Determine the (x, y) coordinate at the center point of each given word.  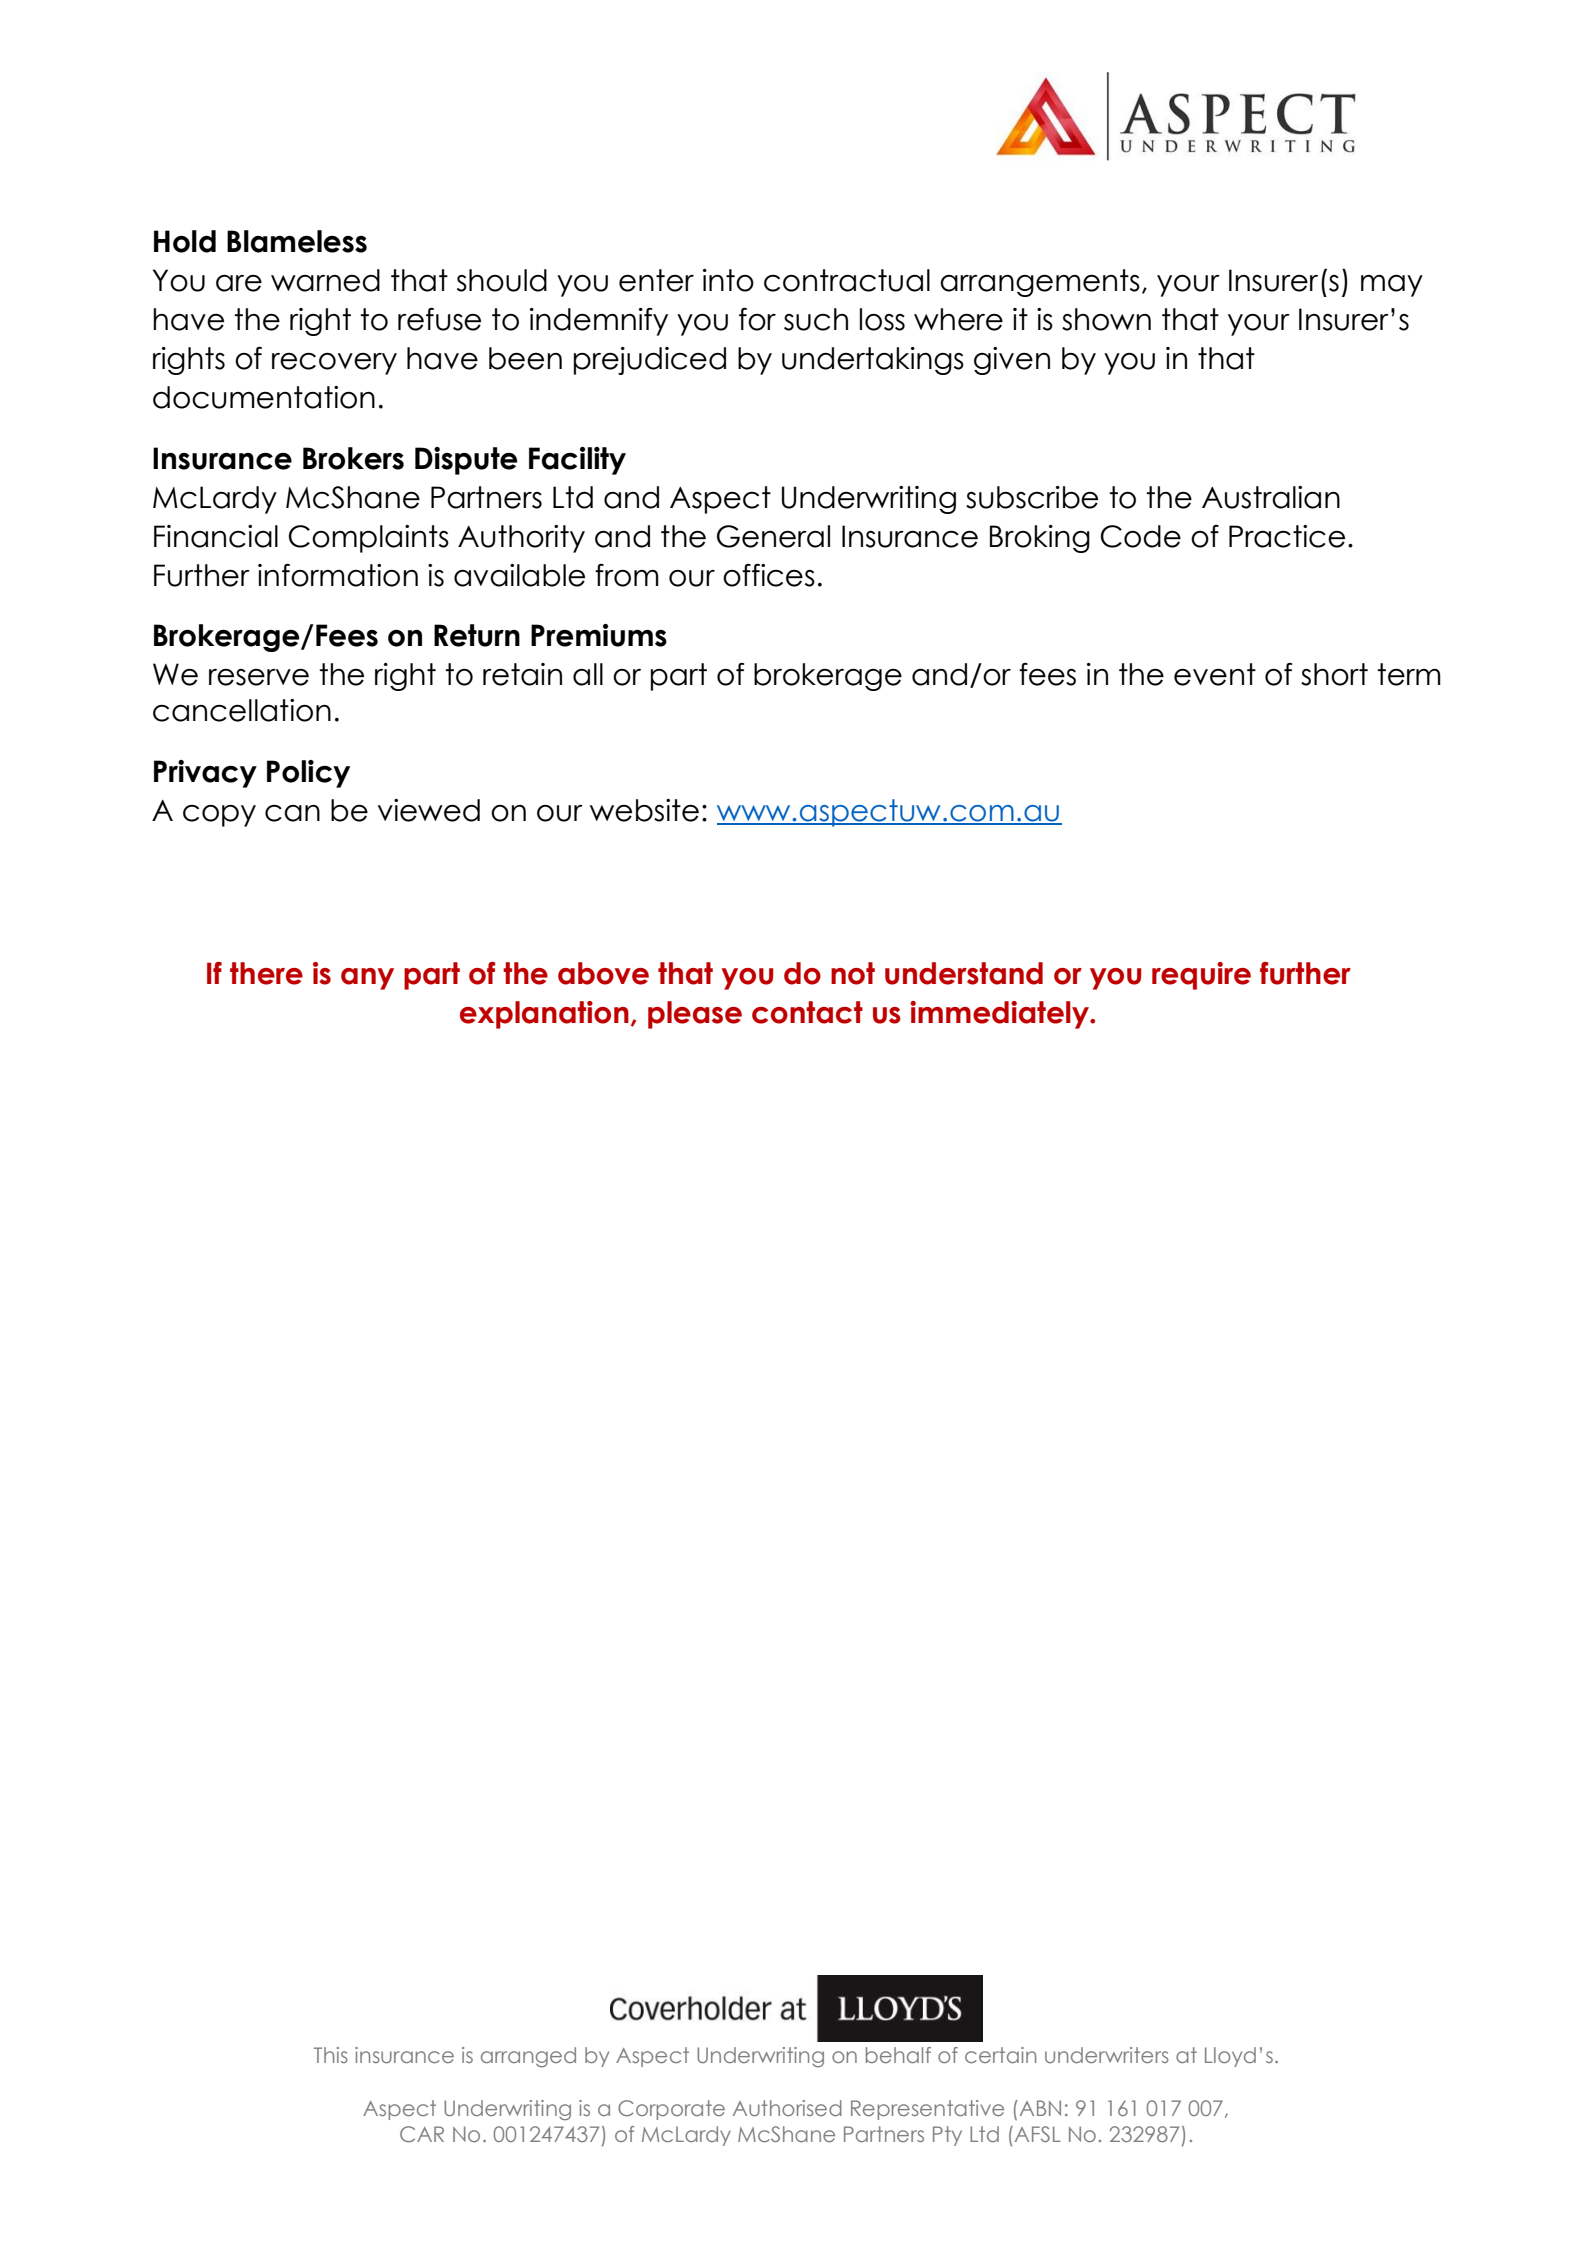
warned (325, 280)
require (1201, 976)
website (644, 810)
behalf (898, 2055)
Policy (308, 774)
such (816, 319)
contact (807, 1012)
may (1392, 286)
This (331, 2055)
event (1215, 674)
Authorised (787, 2108)
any (367, 979)
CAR (422, 2134)
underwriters (1107, 2055)
